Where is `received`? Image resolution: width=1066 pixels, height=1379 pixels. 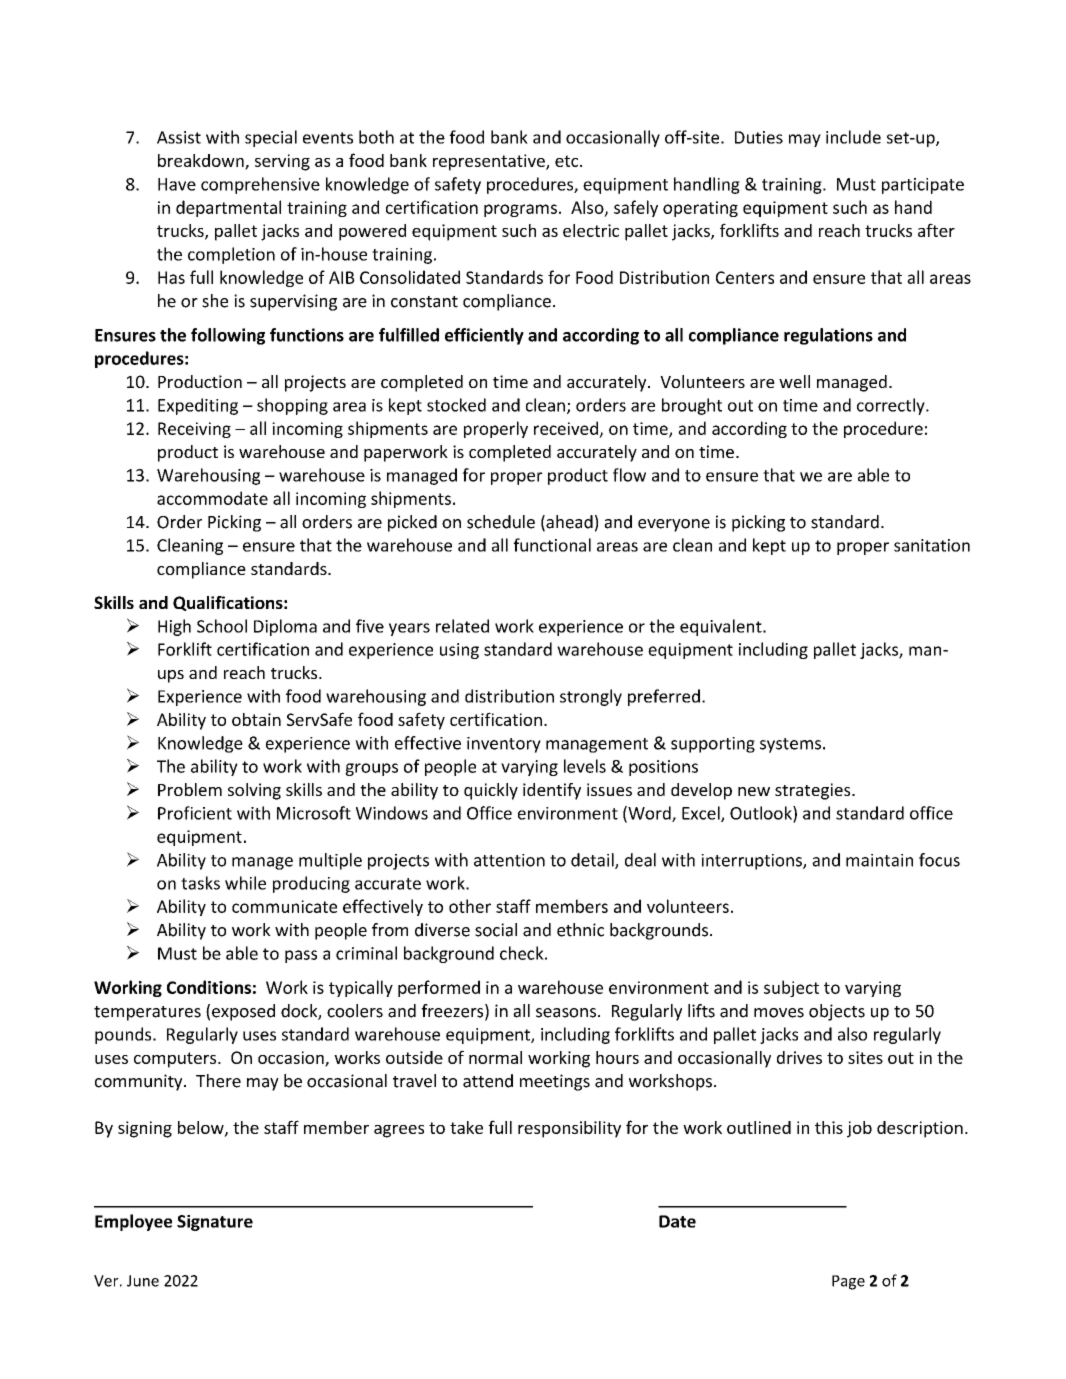 received is located at coordinates (566, 428).
